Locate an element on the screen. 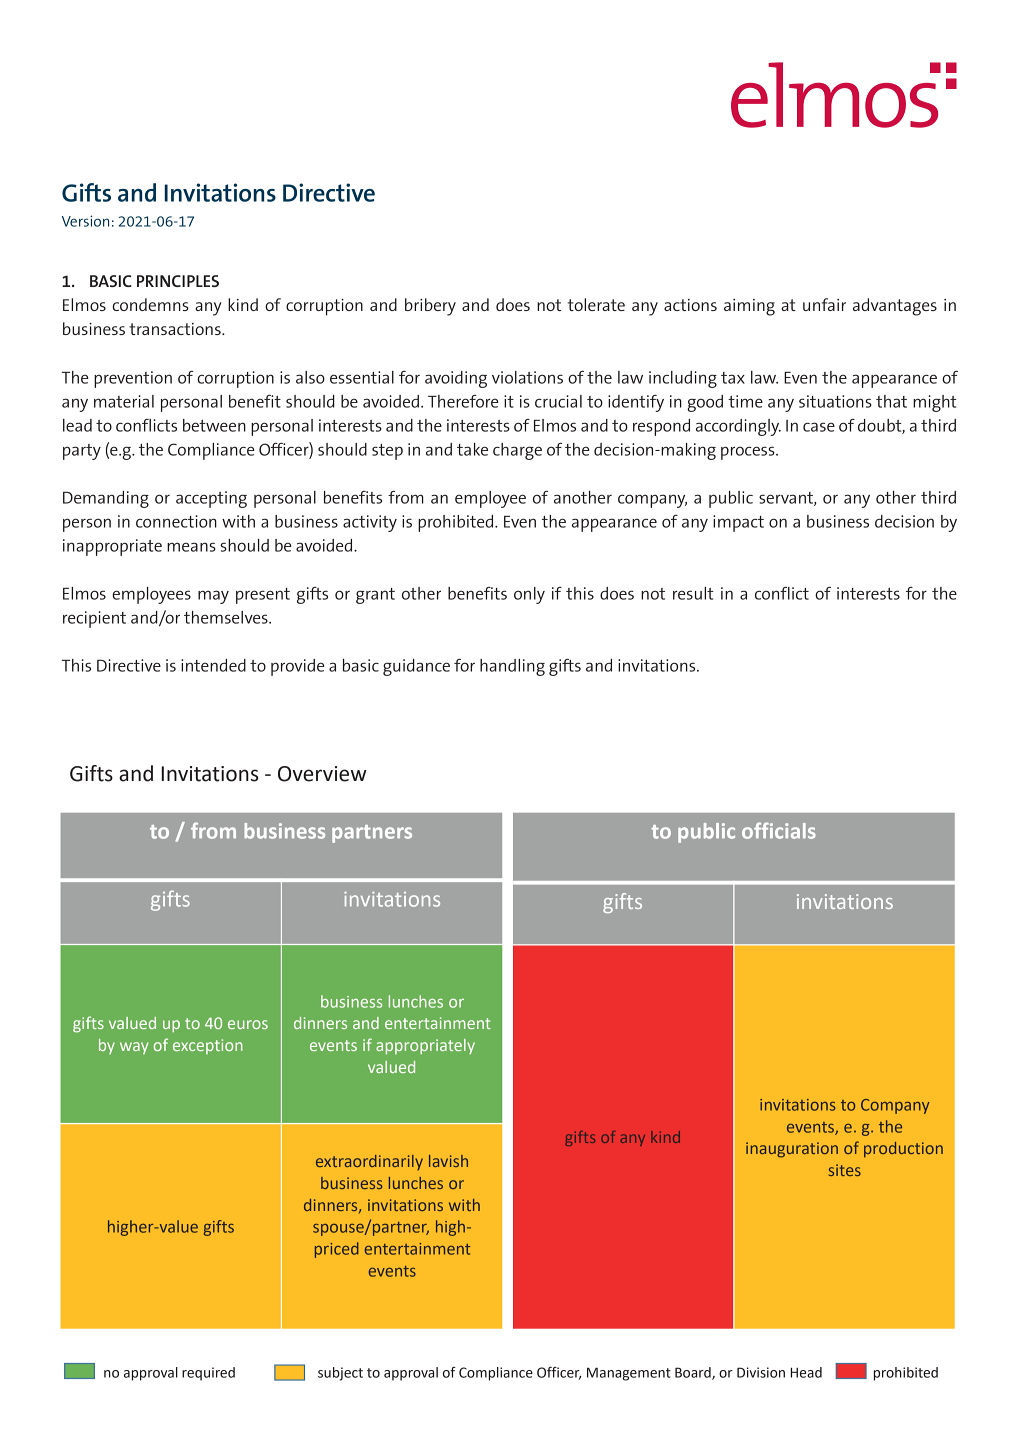 This screenshot has width=1019, height=1442. Management is located at coordinates (629, 1374).
